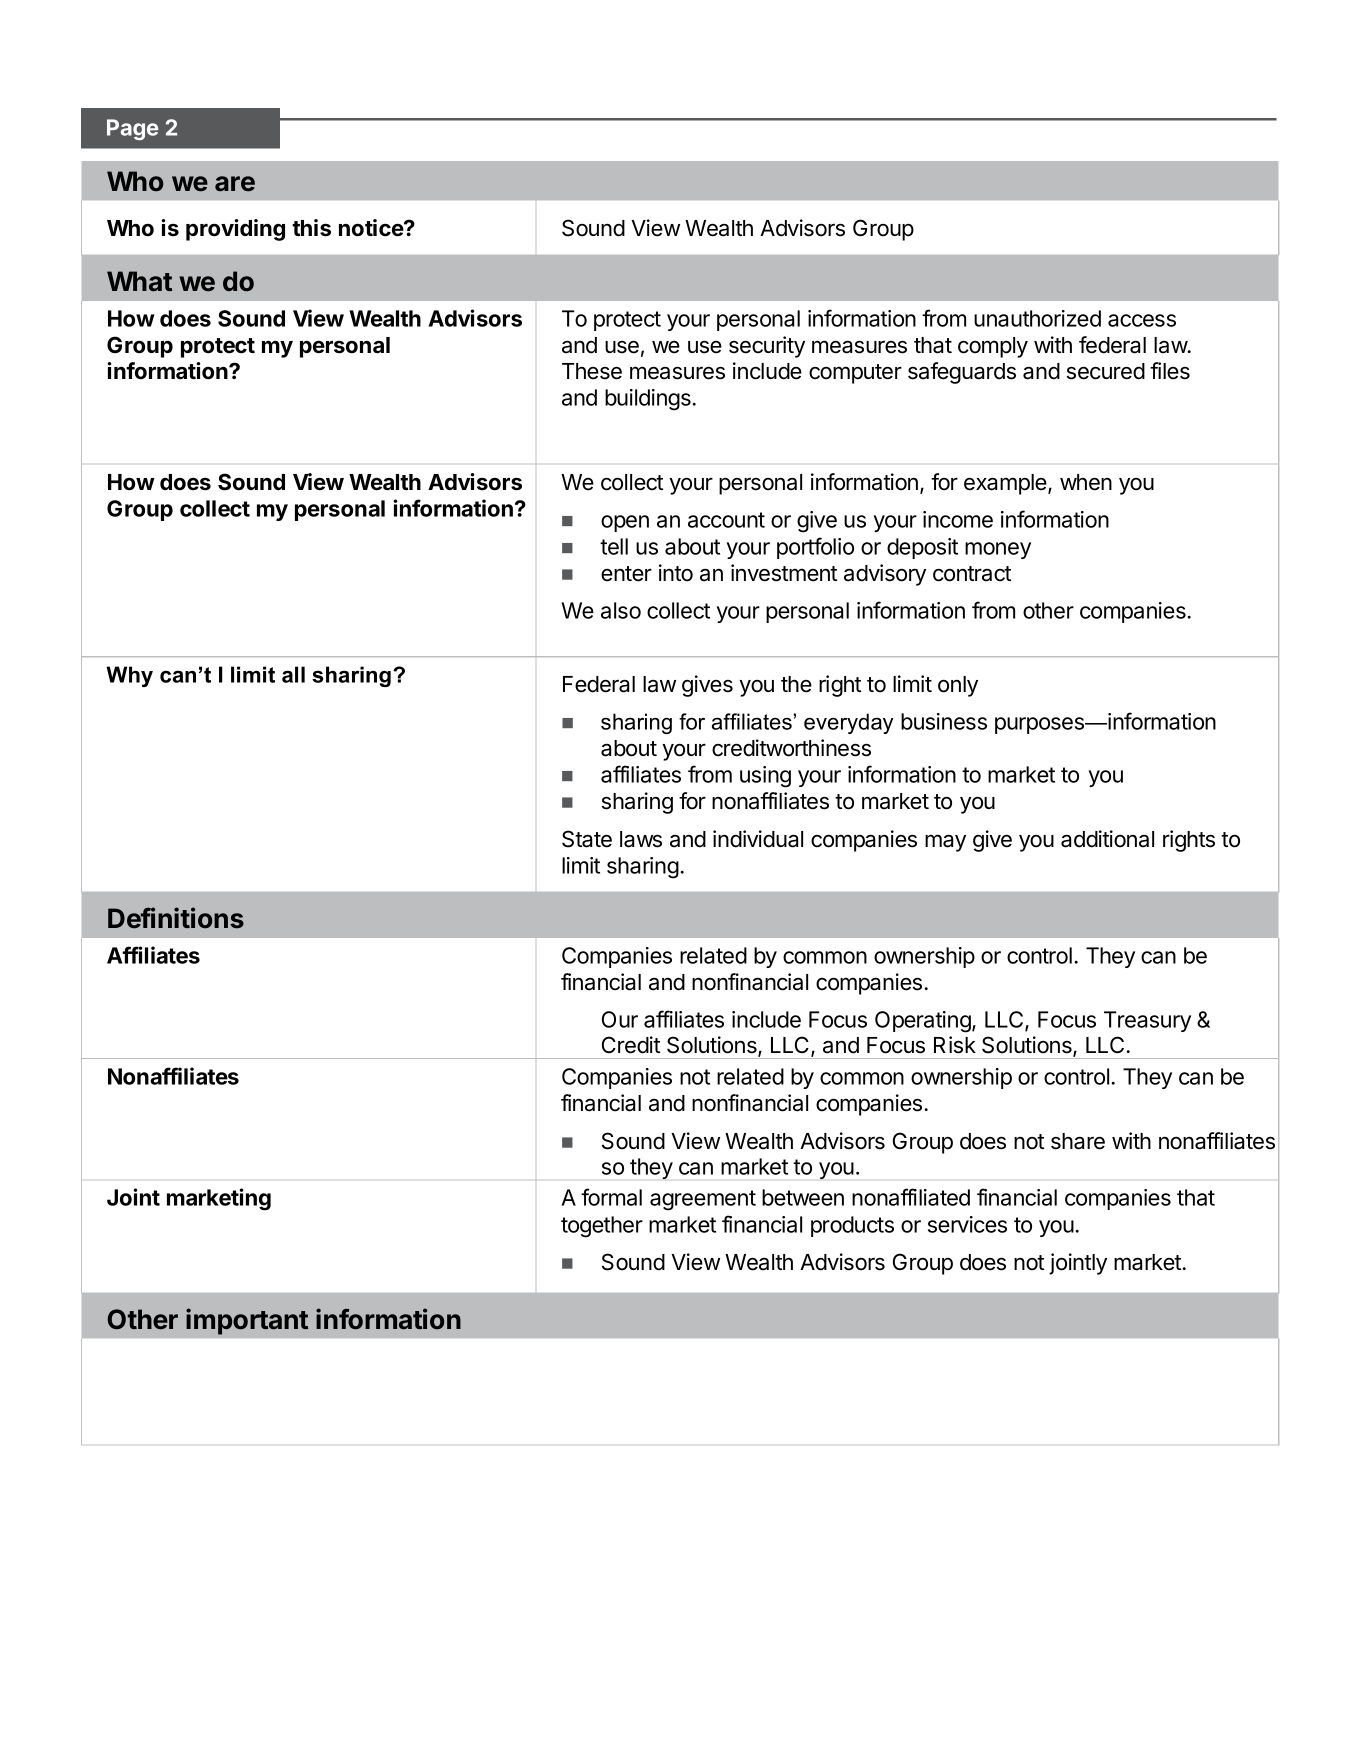 Image resolution: width=1357 pixels, height=1756 pixels. Describe the element at coordinates (235, 230) in the screenshot. I see `providing` at that location.
